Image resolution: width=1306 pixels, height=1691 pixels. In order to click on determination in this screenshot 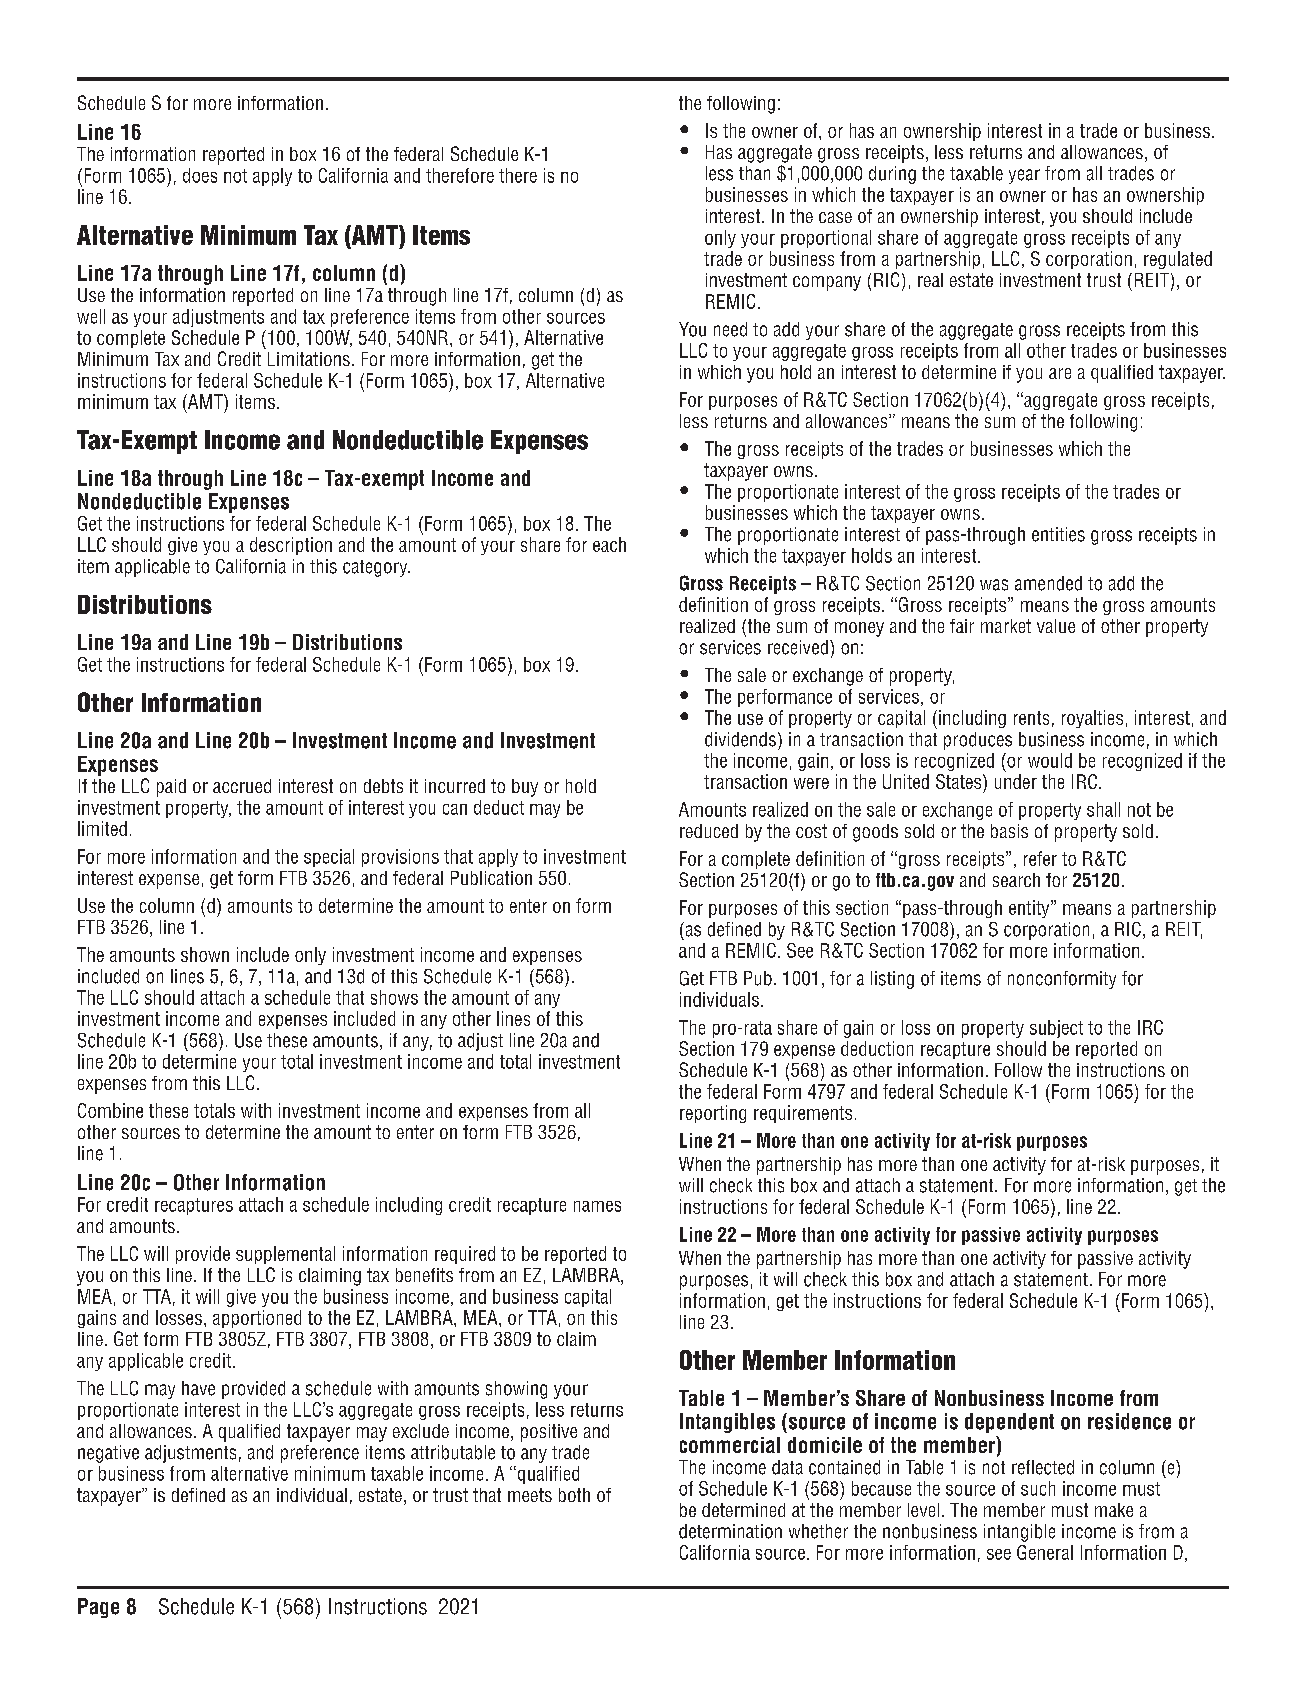, I will do `click(730, 1531)`.
